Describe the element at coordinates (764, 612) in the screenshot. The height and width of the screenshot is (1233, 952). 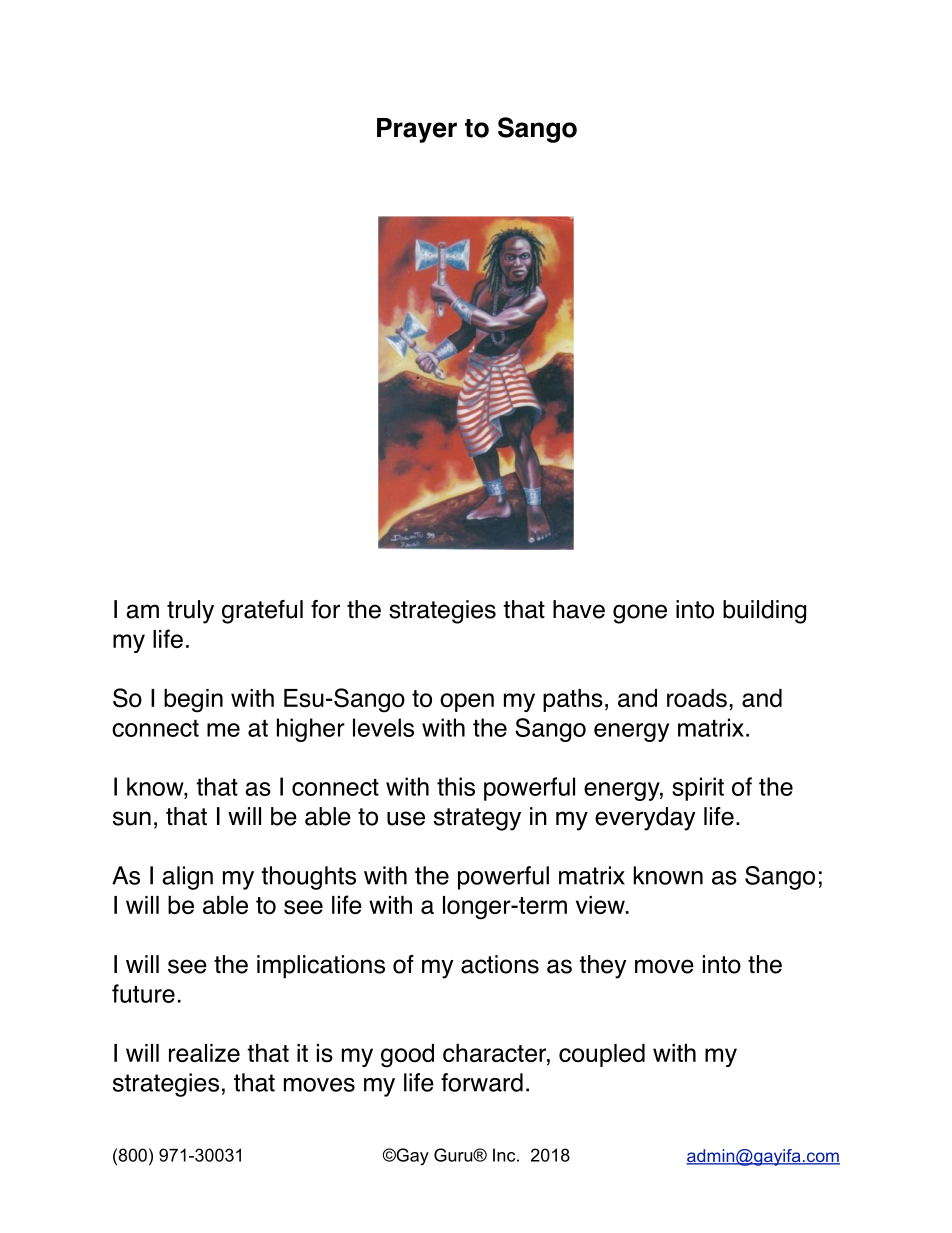
I see `building` at that location.
